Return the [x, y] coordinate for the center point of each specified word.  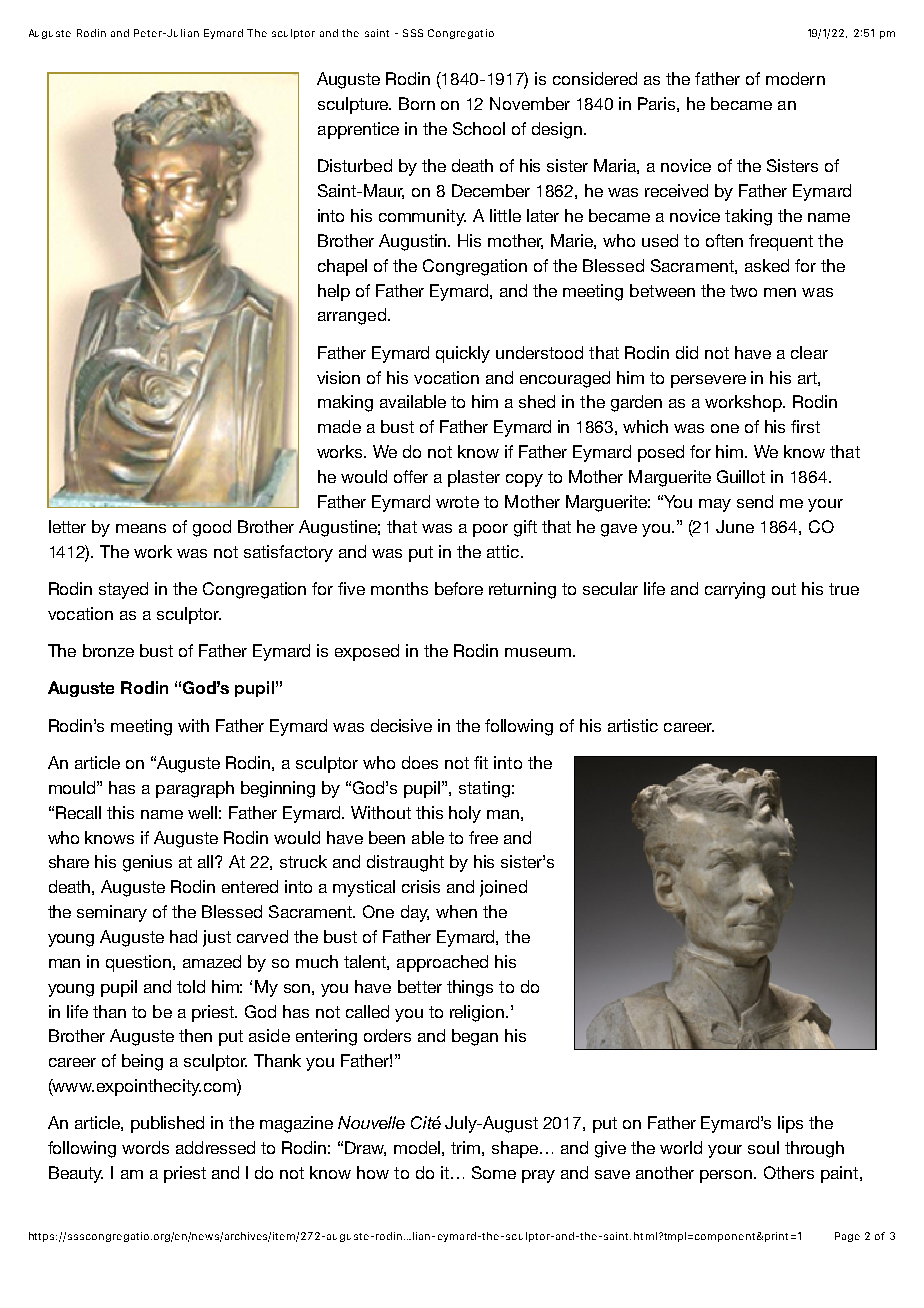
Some [494, 1172]
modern [795, 78]
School [479, 128]
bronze [108, 650]
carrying [735, 590]
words [145, 1147]
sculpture [354, 105]
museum [538, 652]
